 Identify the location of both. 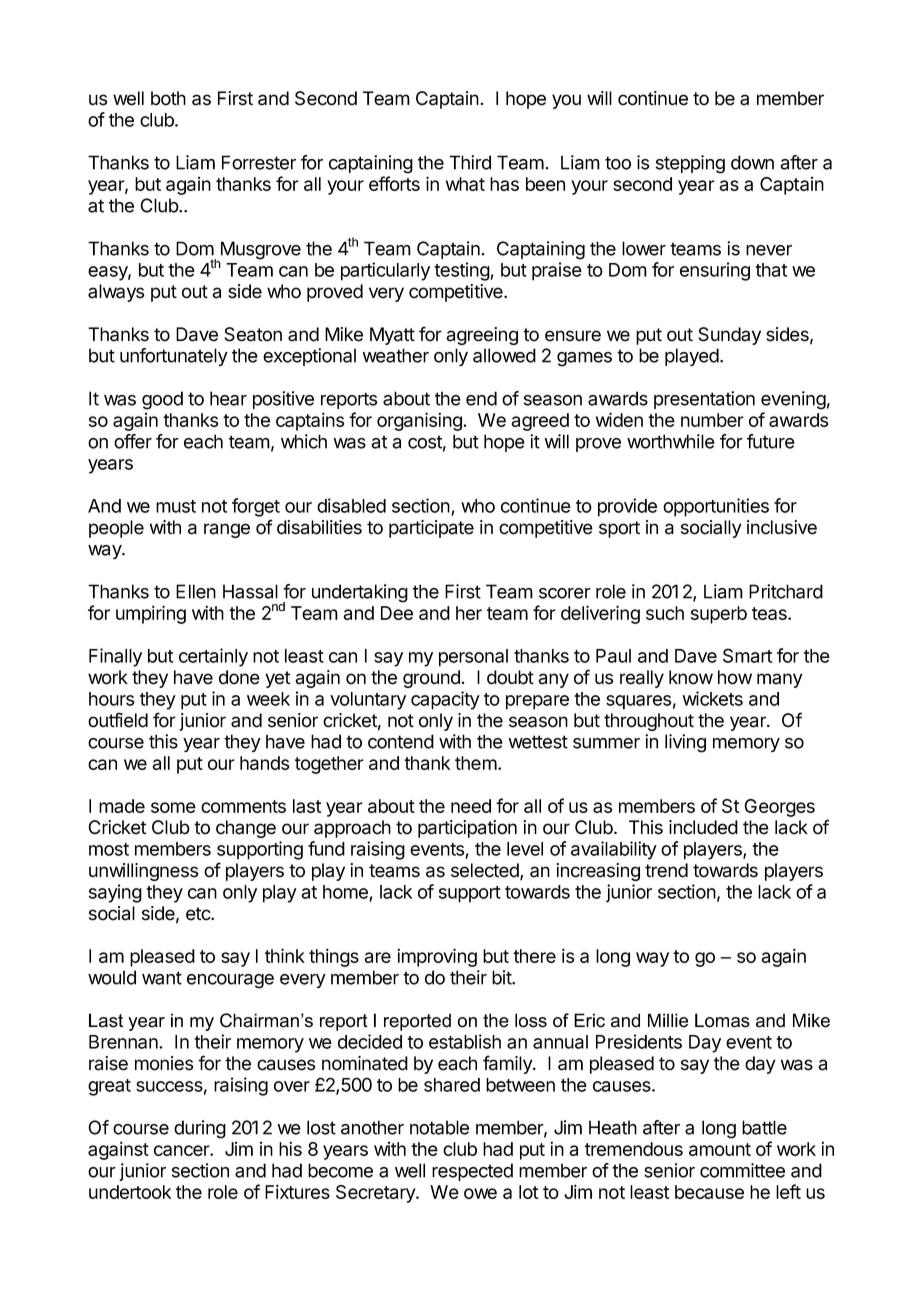
(168, 98).
